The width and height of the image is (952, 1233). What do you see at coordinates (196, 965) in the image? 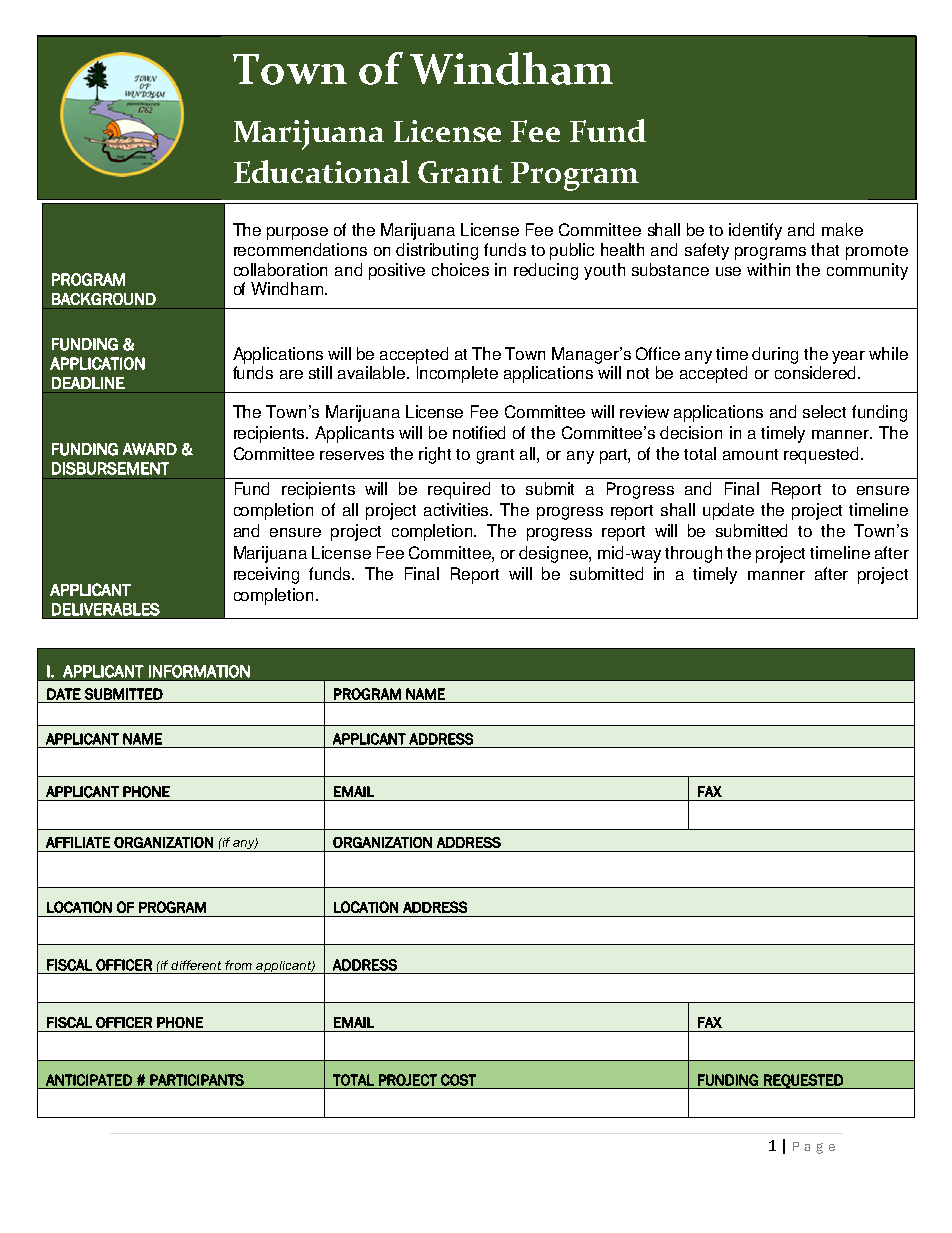
I see `different` at bounding box center [196, 965].
